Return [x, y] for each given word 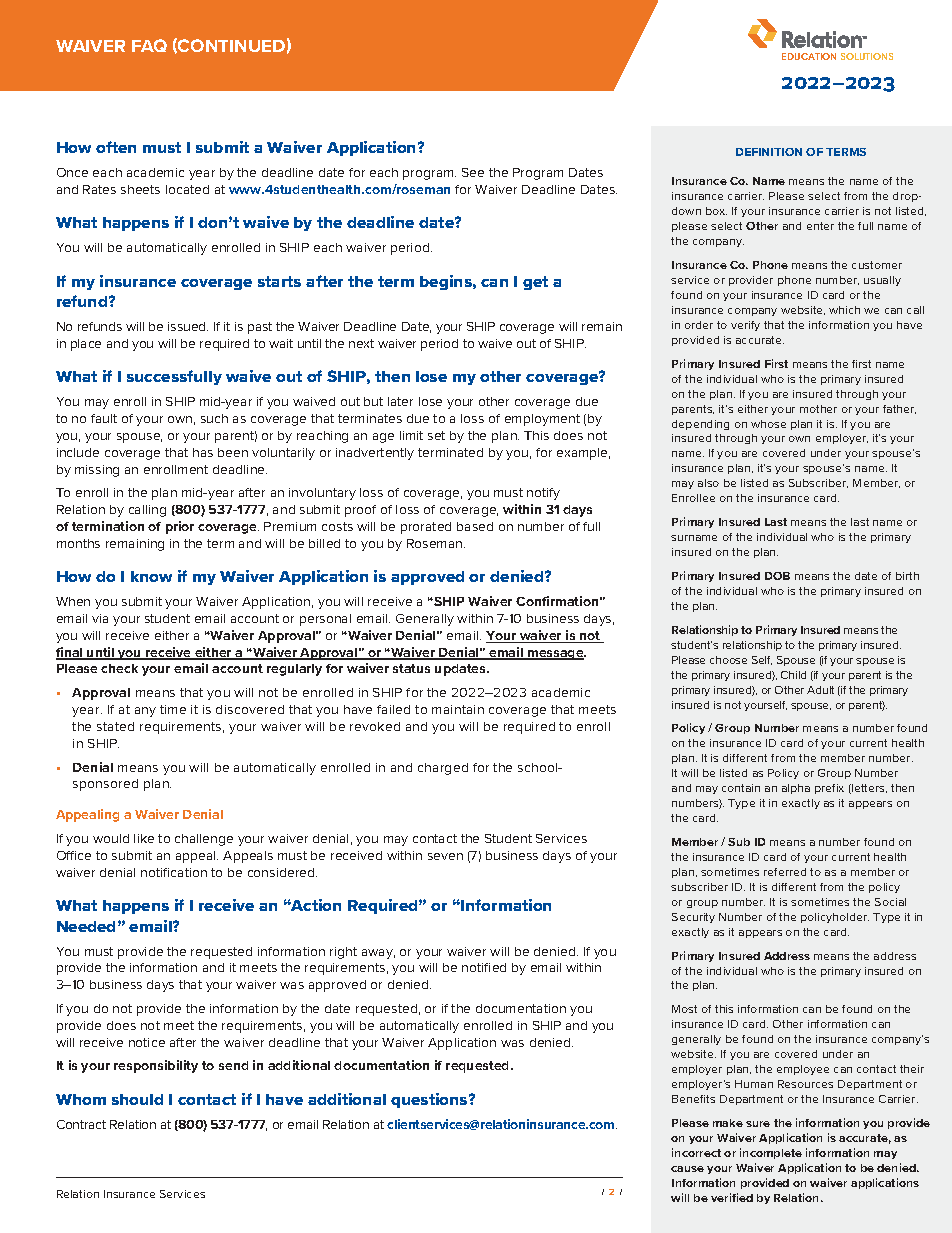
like [144, 838]
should [137, 1099]
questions [430, 1100]
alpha [796, 789]
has [203, 452]
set [436, 435]
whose [768, 424]
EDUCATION [809, 56]
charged [443, 769]
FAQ [149, 45]
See [473, 172]
